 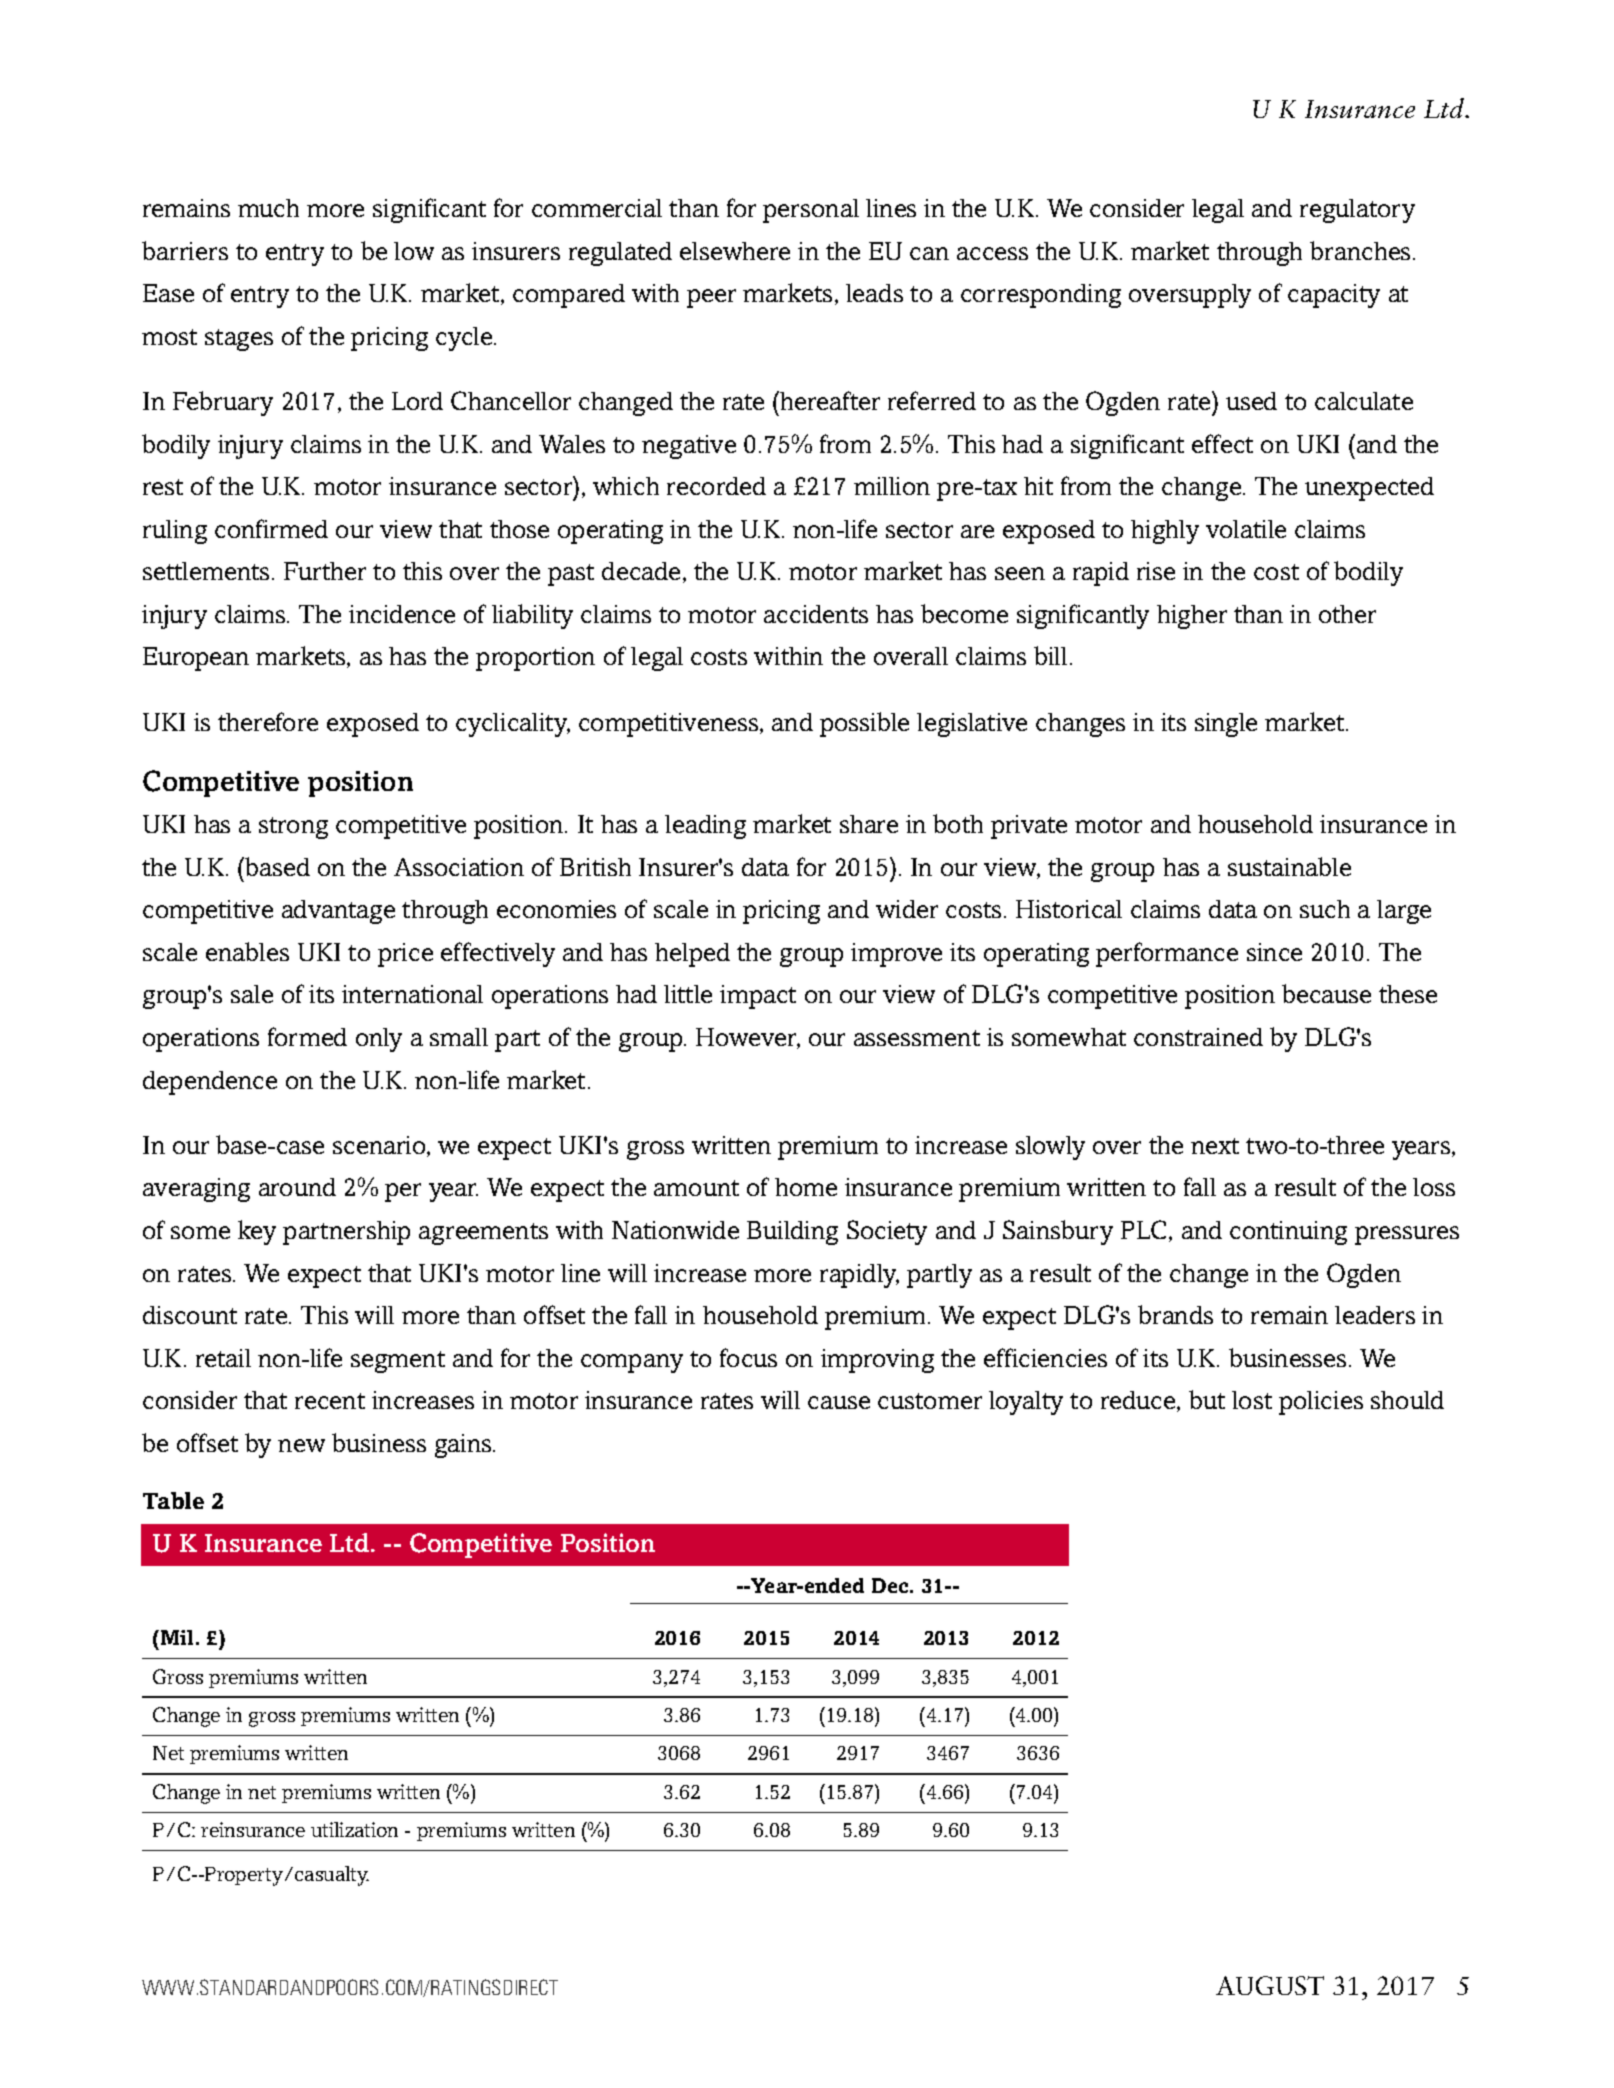 I want to click on strong, so click(x=293, y=828).
